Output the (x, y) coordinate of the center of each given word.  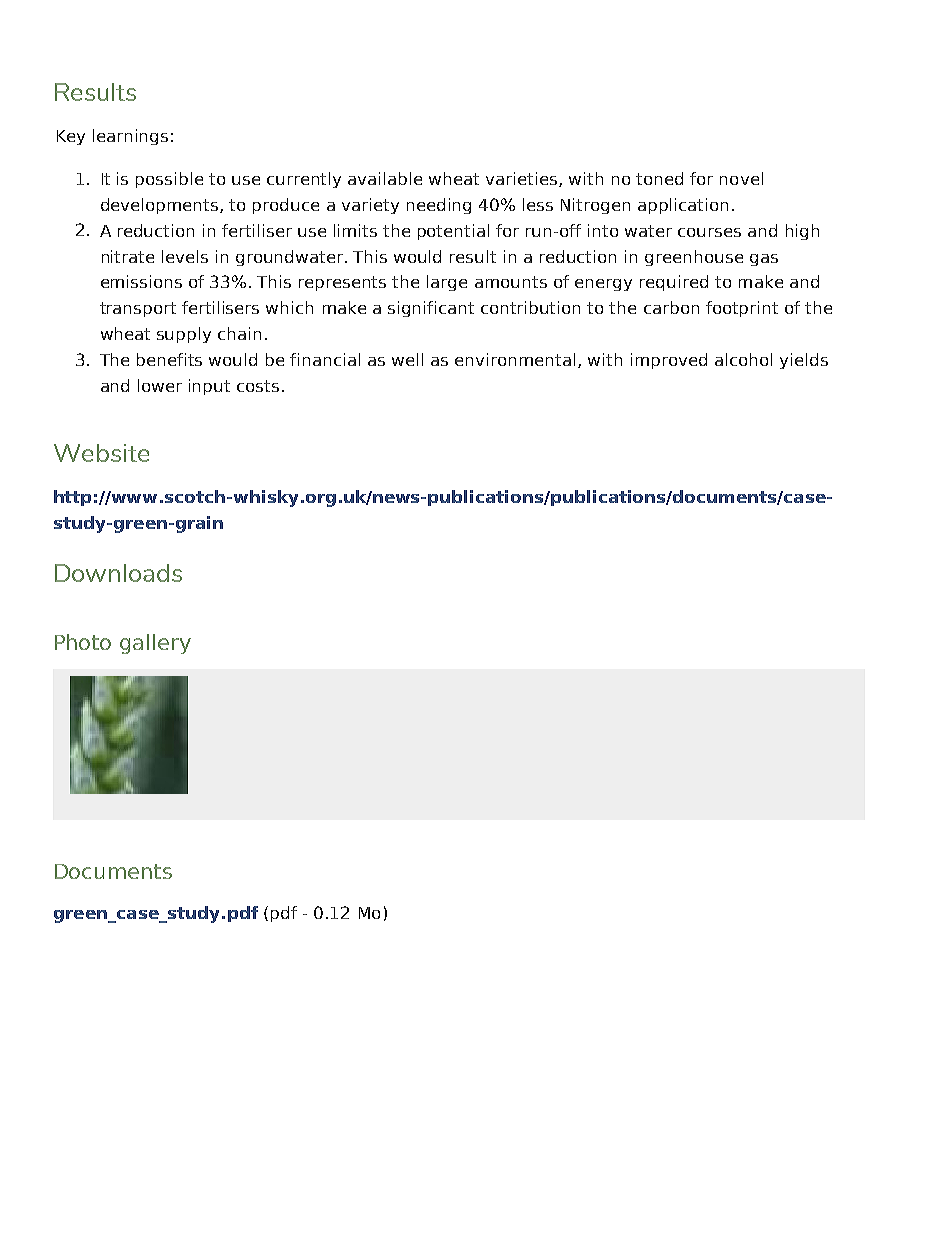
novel (741, 178)
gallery (155, 644)
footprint (742, 309)
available (385, 178)
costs (258, 386)
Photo (83, 642)
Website (101, 453)
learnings (130, 137)
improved (669, 361)
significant (431, 309)
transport (138, 309)
